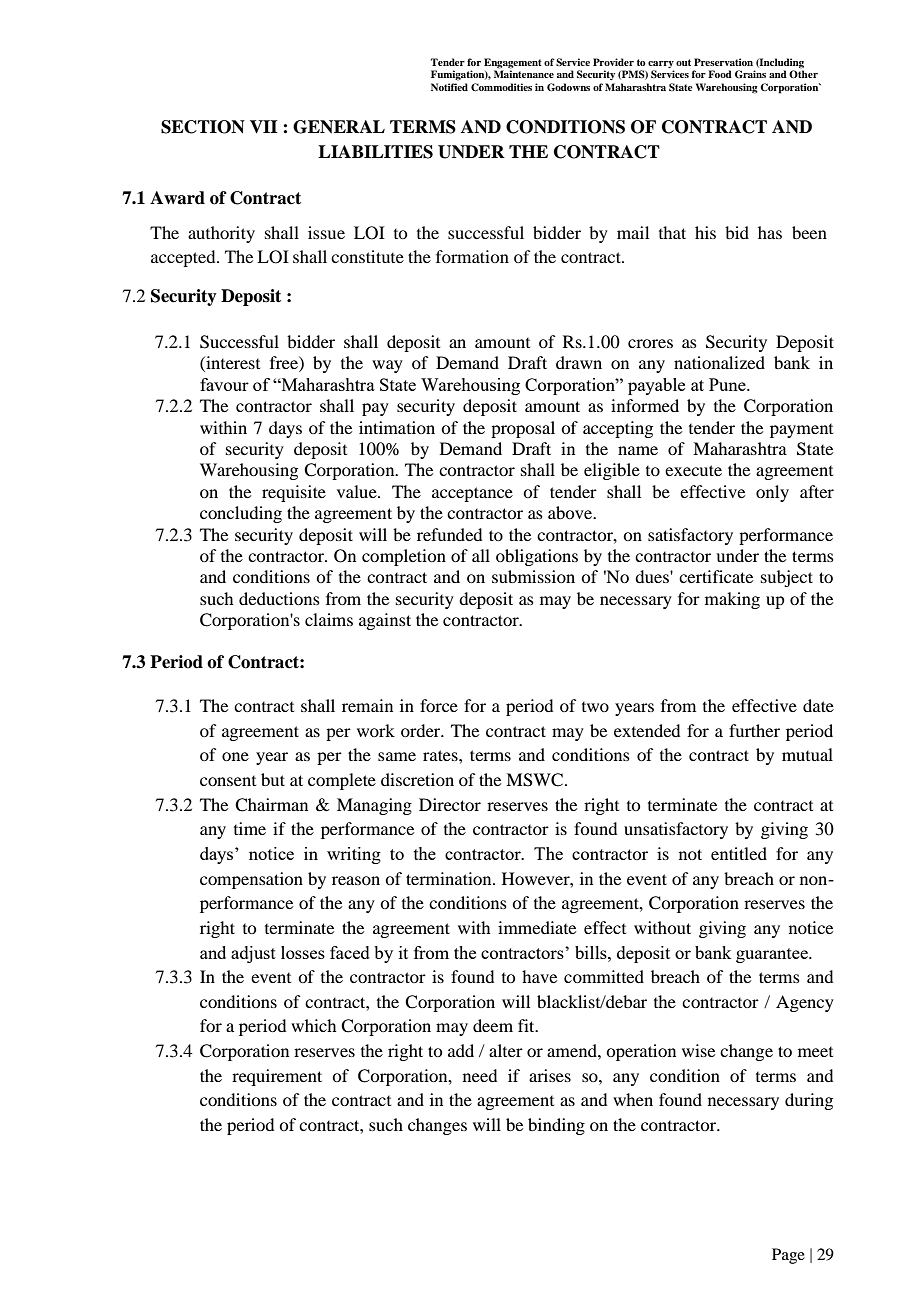  I want to click on Commodities, so click(501, 87).
